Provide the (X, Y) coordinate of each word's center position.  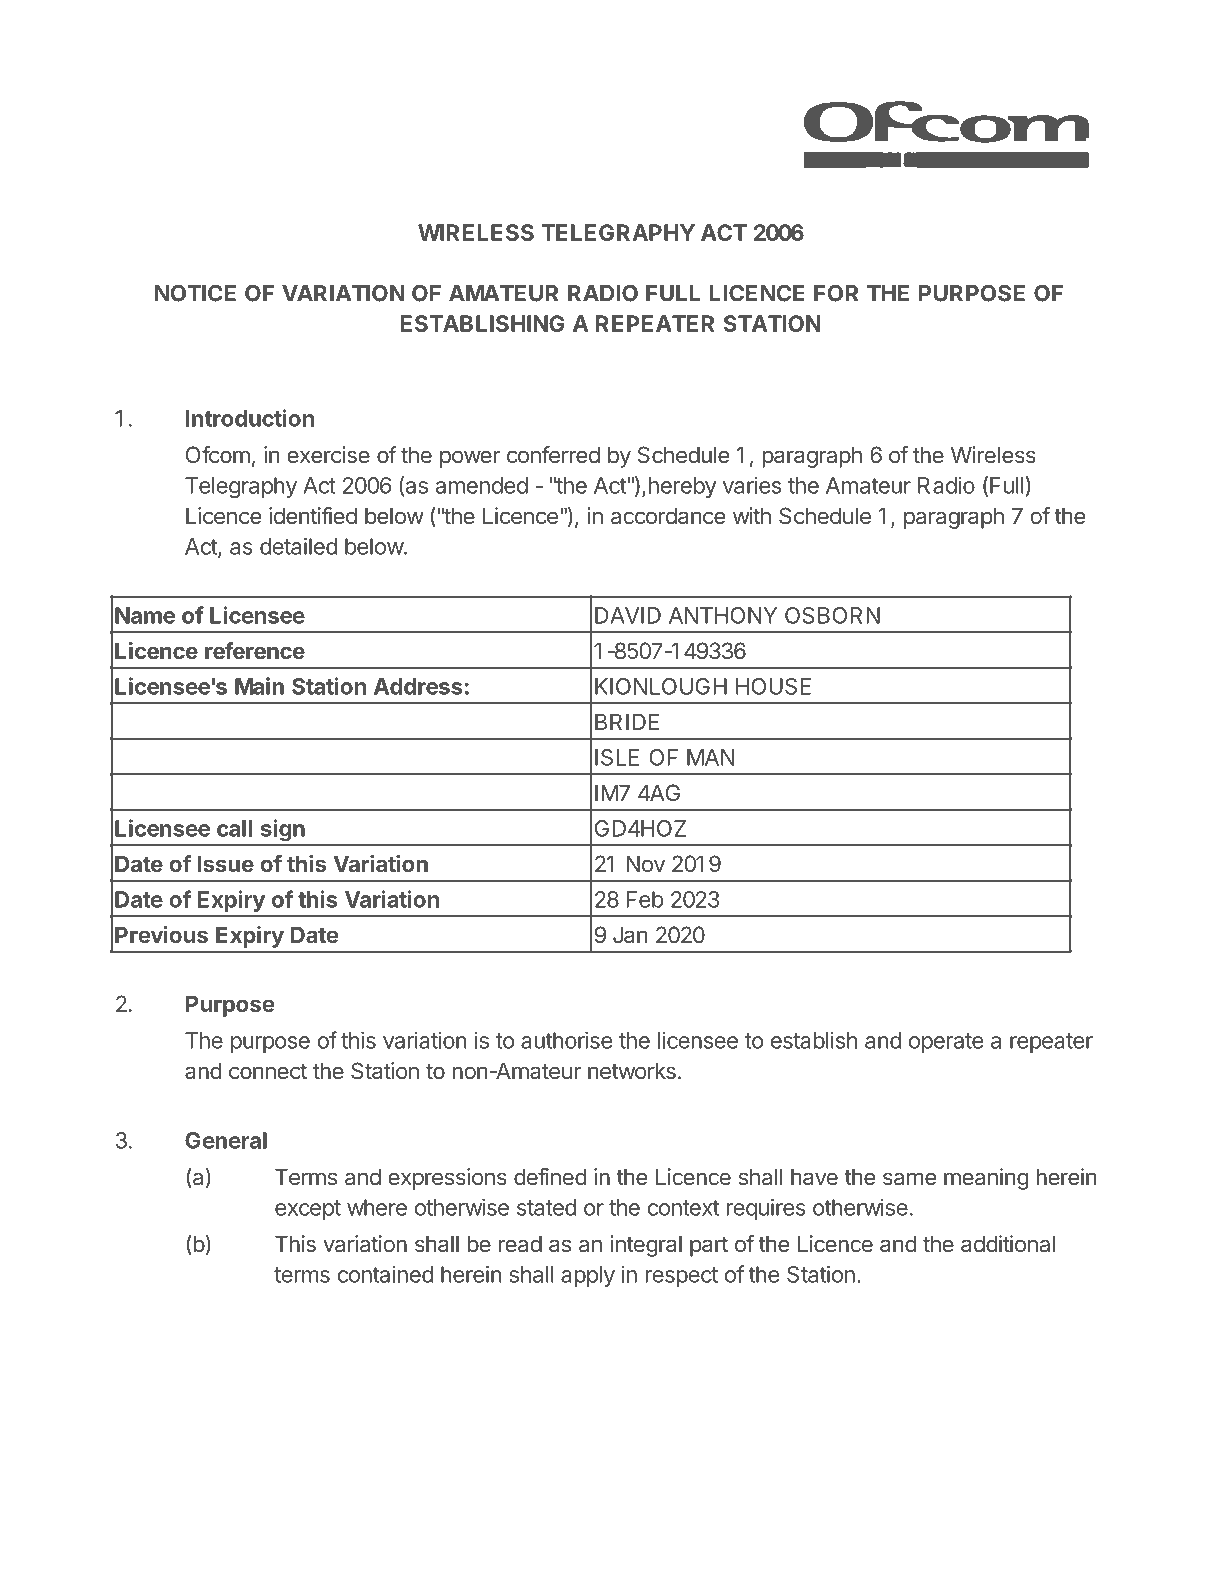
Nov (645, 863)
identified (313, 515)
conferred (553, 454)
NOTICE (195, 293)
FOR (836, 293)
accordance (668, 516)
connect (268, 1071)
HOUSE (773, 686)
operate (946, 1043)
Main (259, 686)
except (308, 1210)
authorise (566, 1040)
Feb (645, 899)
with (752, 515)
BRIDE (627, 721)
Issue (225, 863)
